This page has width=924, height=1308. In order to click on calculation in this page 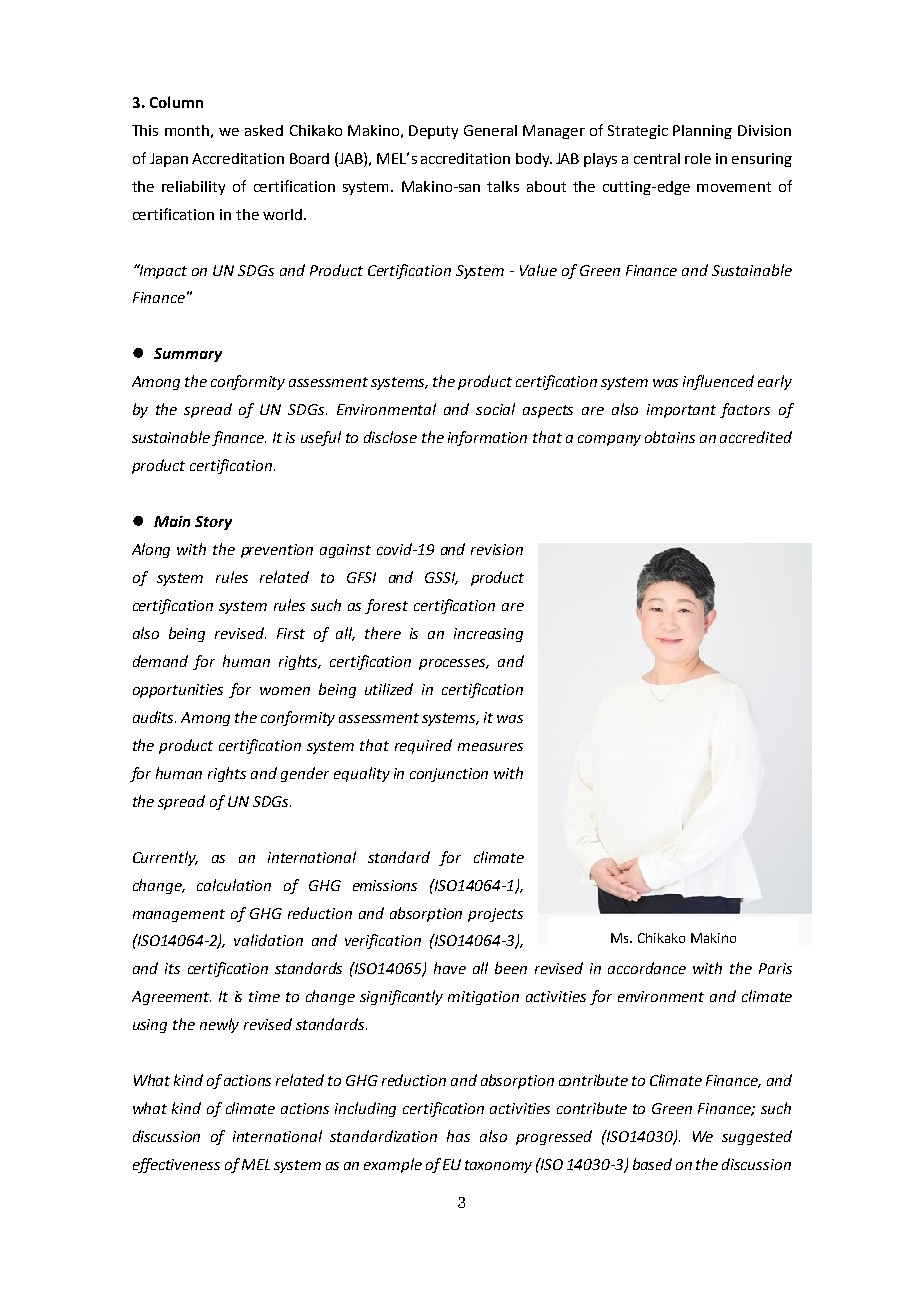, I will do `click(234, 885)`.
